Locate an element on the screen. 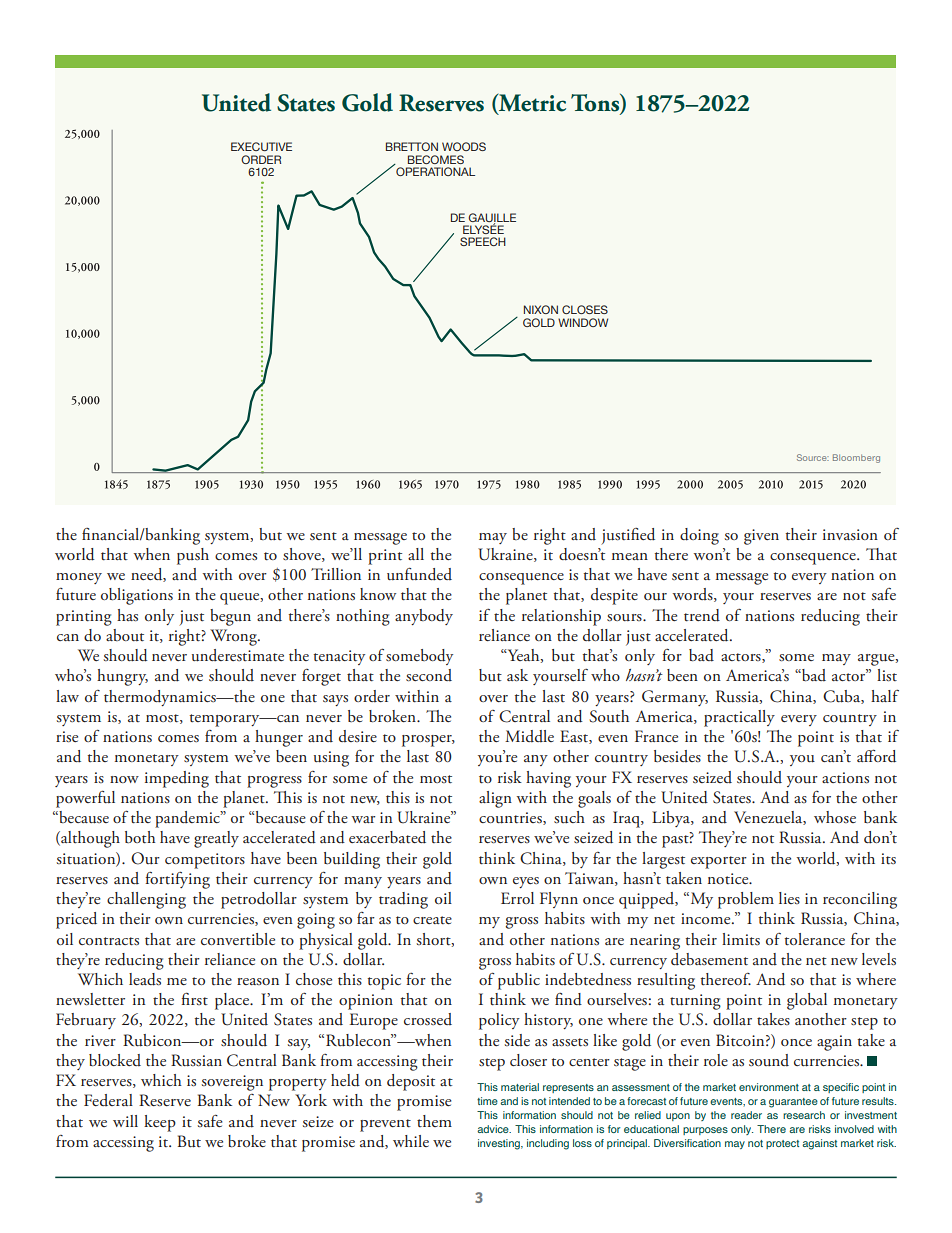 The image size is (952, 1233). about is located at coordinates (125, 635).
